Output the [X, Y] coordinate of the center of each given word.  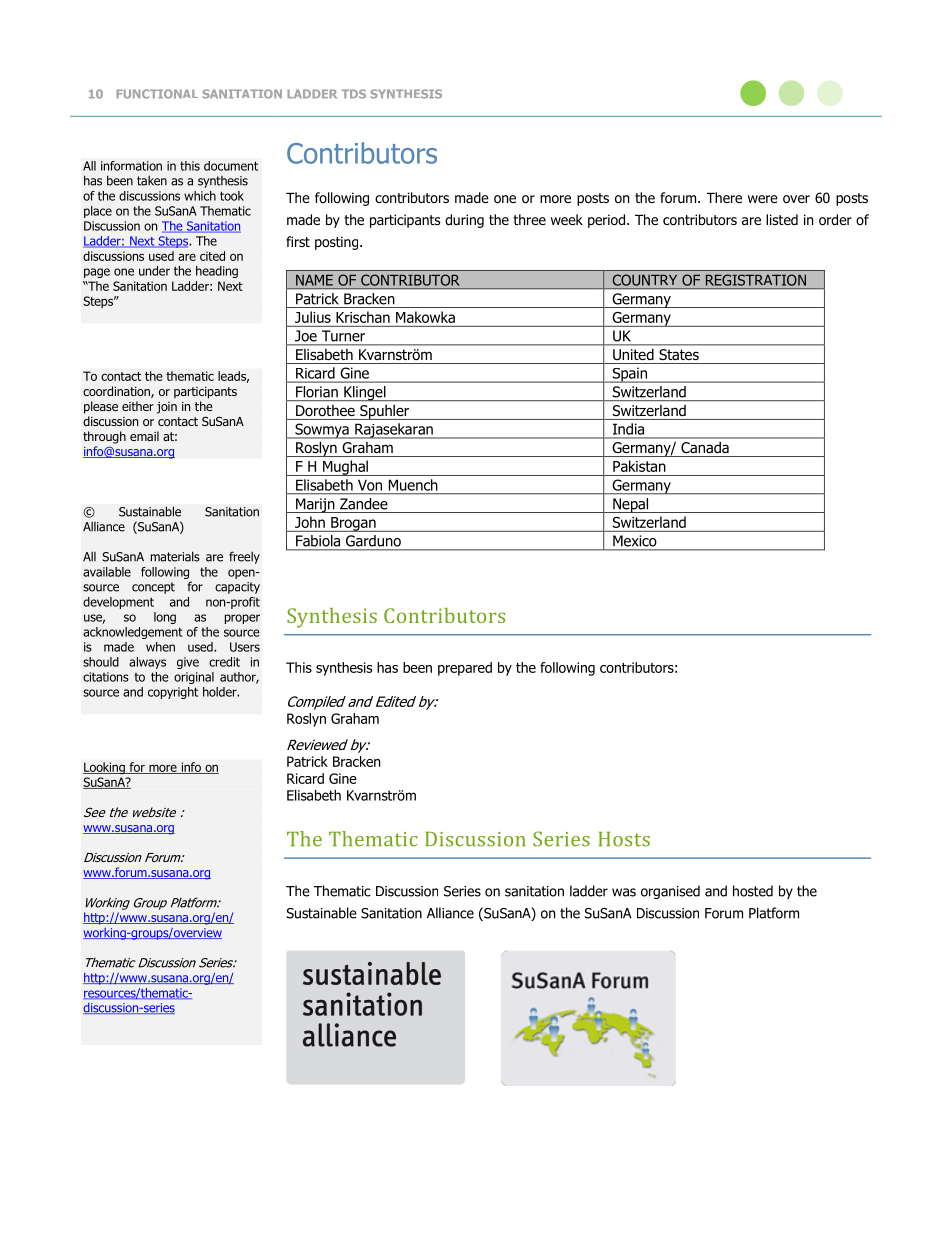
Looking [105, 768]
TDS [354, 94]
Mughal [345, 468]
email [144, 436]
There [724, 197]
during [464, 221]
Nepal [631, 505]
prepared [465, 669]
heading [217, 272]
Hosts [624, 839]
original [194, 678]
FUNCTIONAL [157, 94]
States [679, 354]
